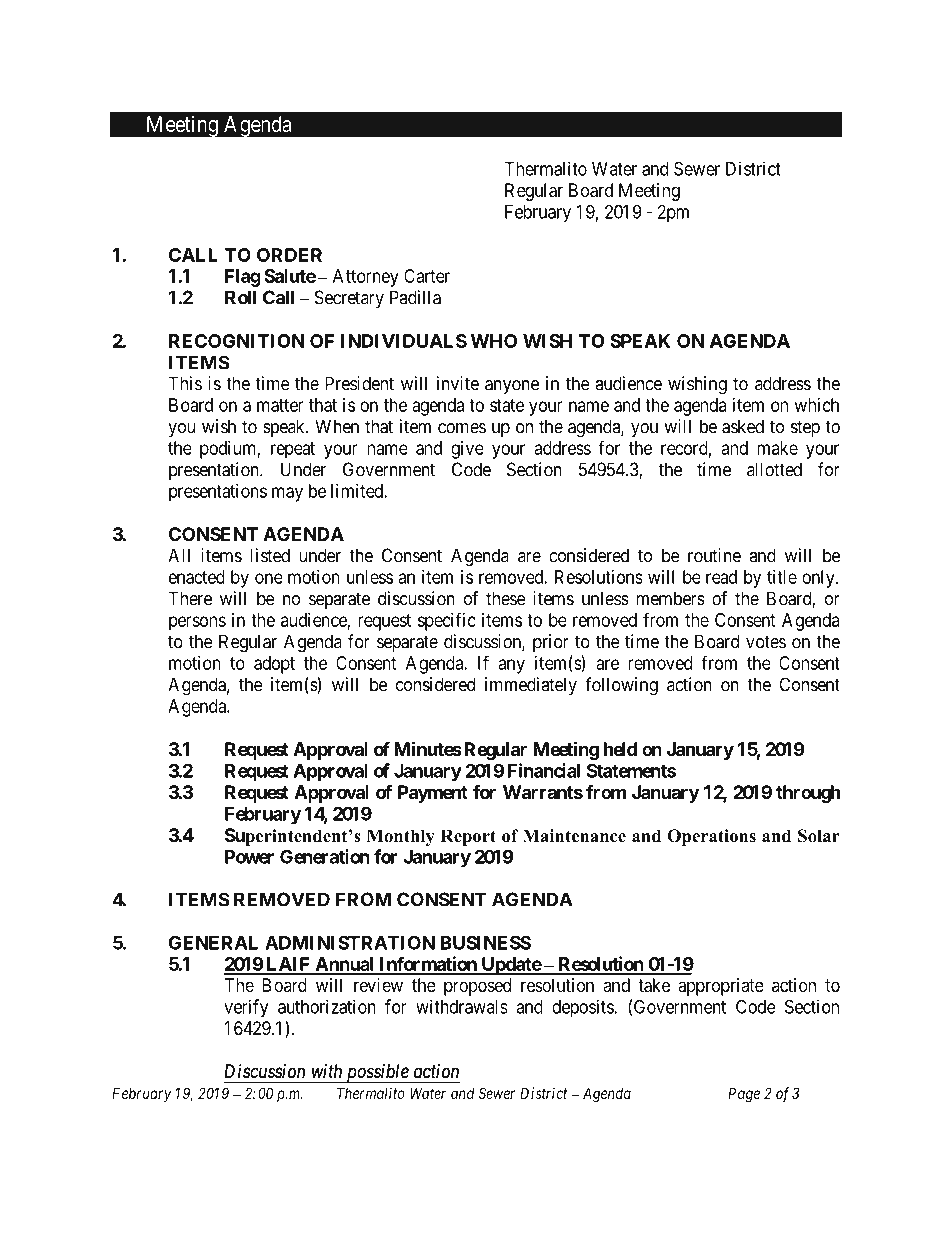  What do you see at coordinates (287, 494) in the screenshot?
I see `may` at bounding box center [287, 494].
